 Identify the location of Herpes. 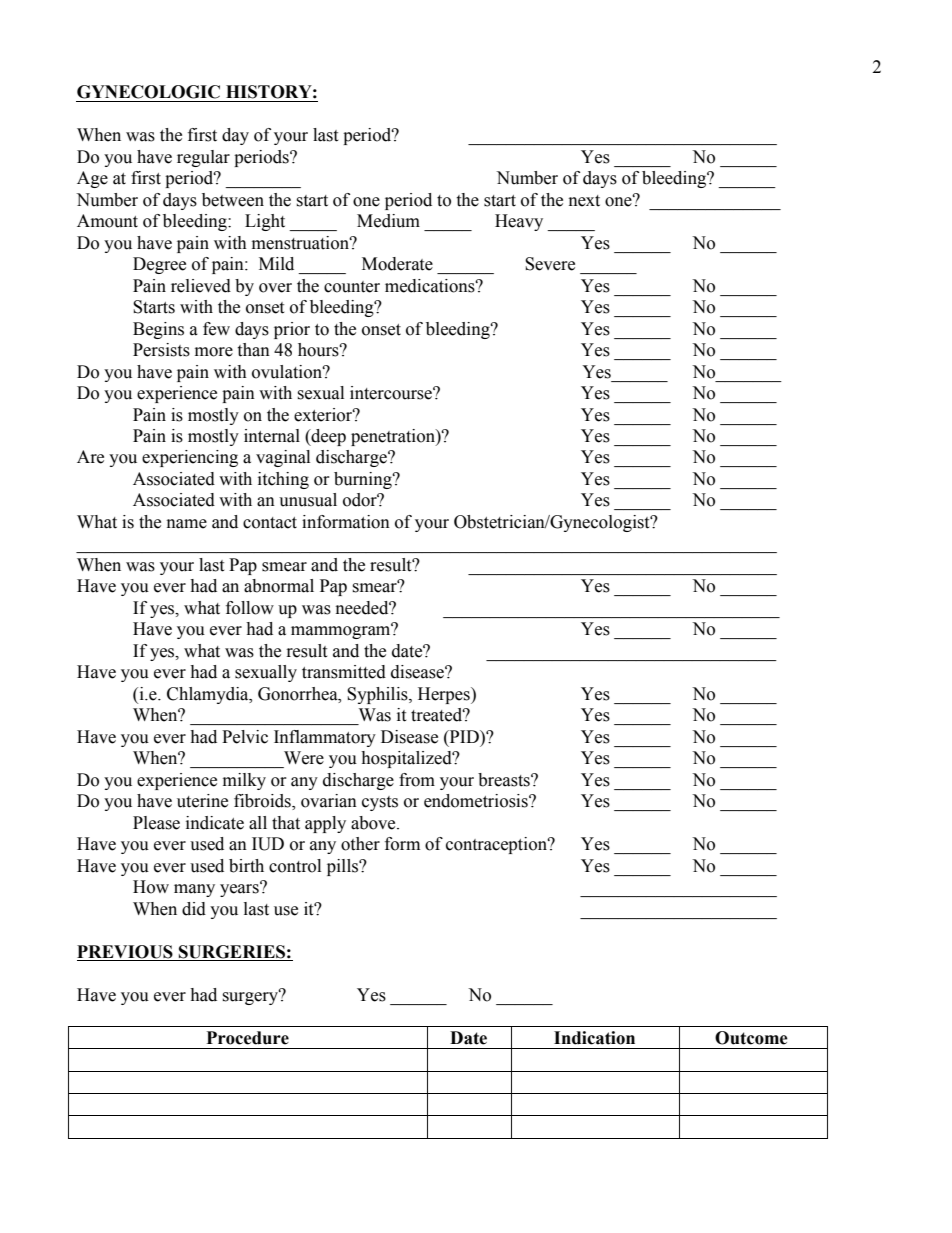
(445, 695).
